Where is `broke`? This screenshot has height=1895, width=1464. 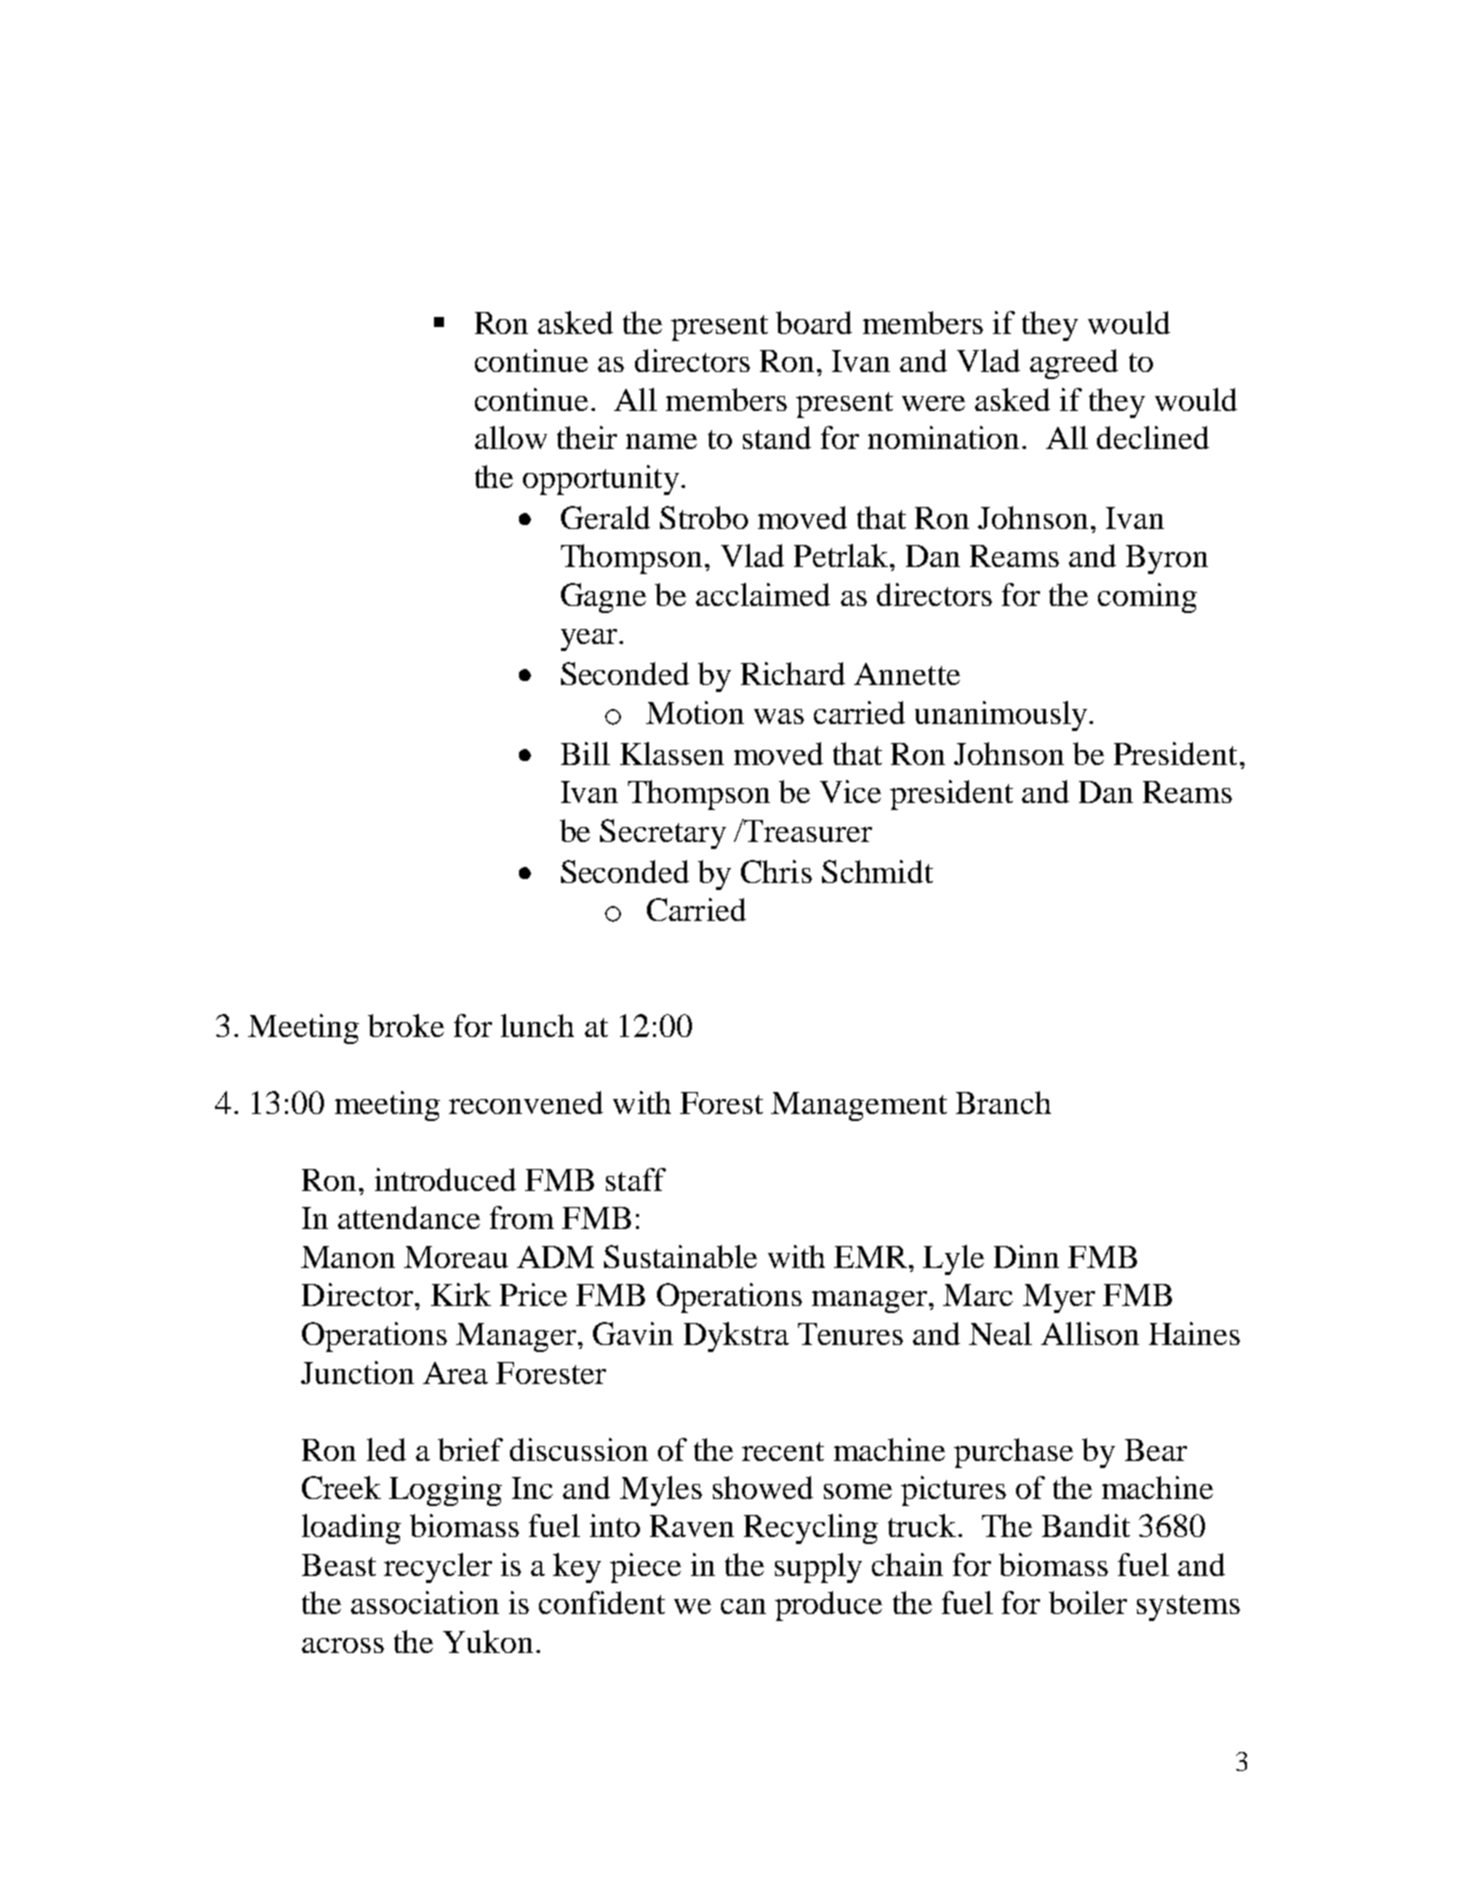
broke is located at coordinates (406, 1025).
